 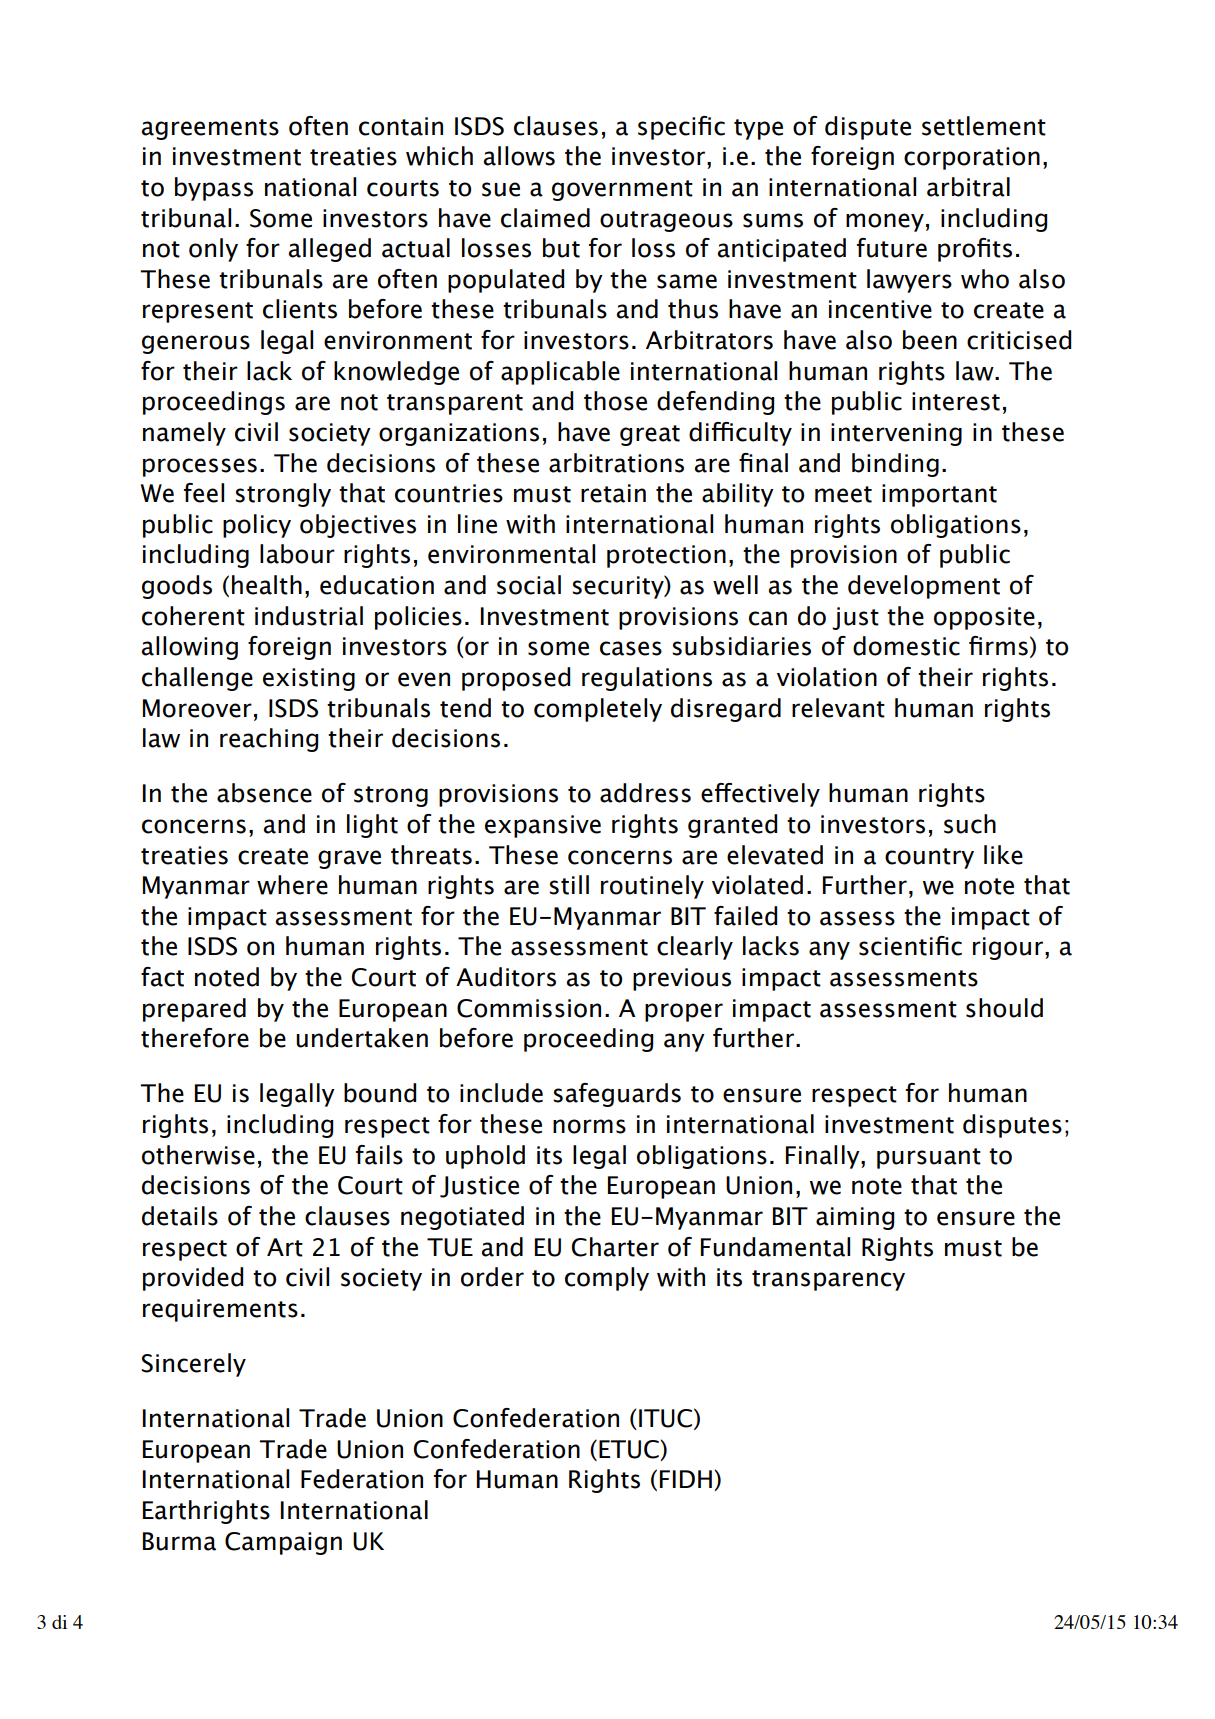 I want to click on absence, so click(x=264, y=793).
